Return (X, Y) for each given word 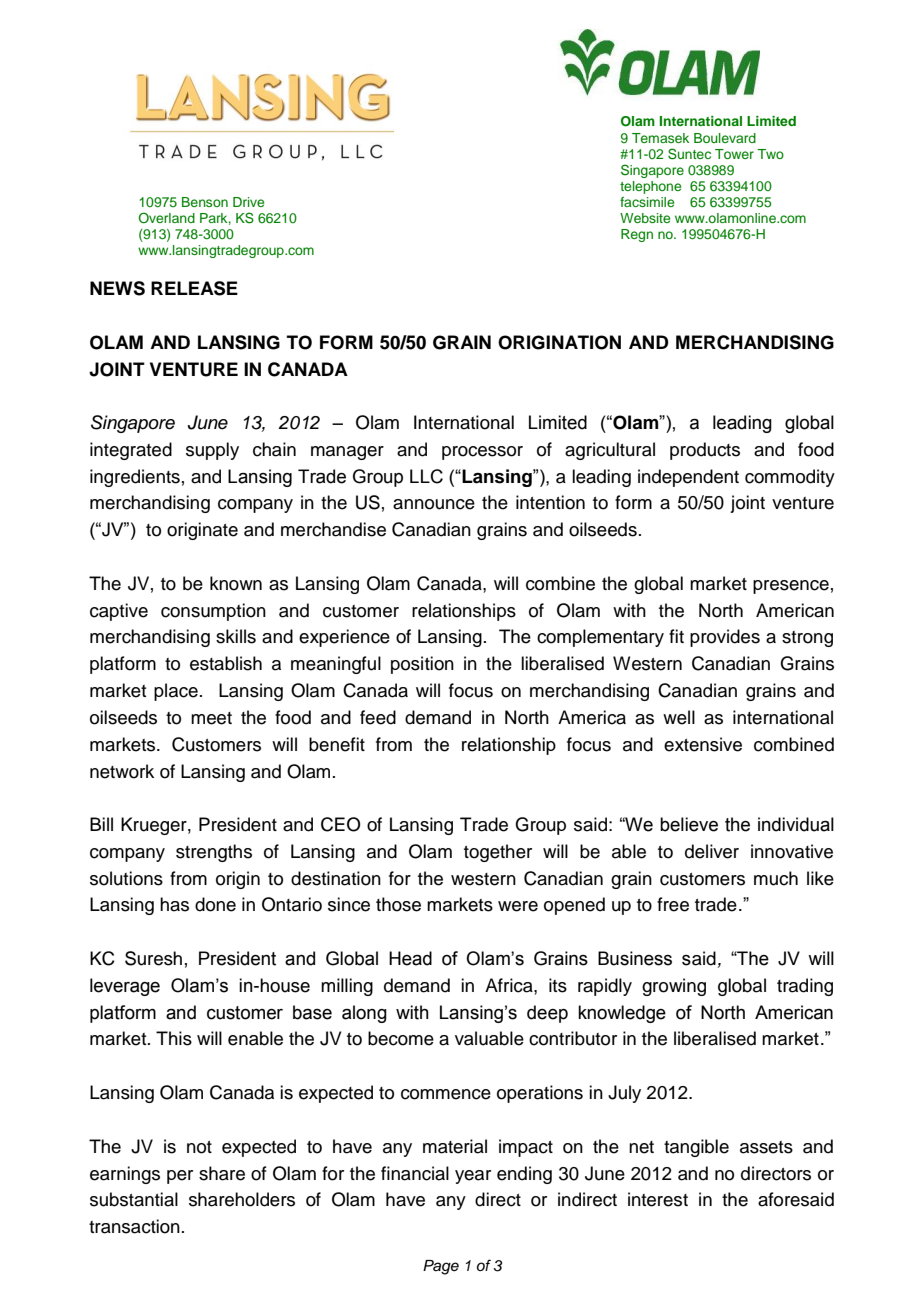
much (776, 878)
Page (441, 1267)
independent (688, 478)
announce (434, 504)
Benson (205, 202)
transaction (134, 1226)
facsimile (647, 202)
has (174, 904)
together (498, 853)
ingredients (135, 478)
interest (658, 1199)
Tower (734, 154)
